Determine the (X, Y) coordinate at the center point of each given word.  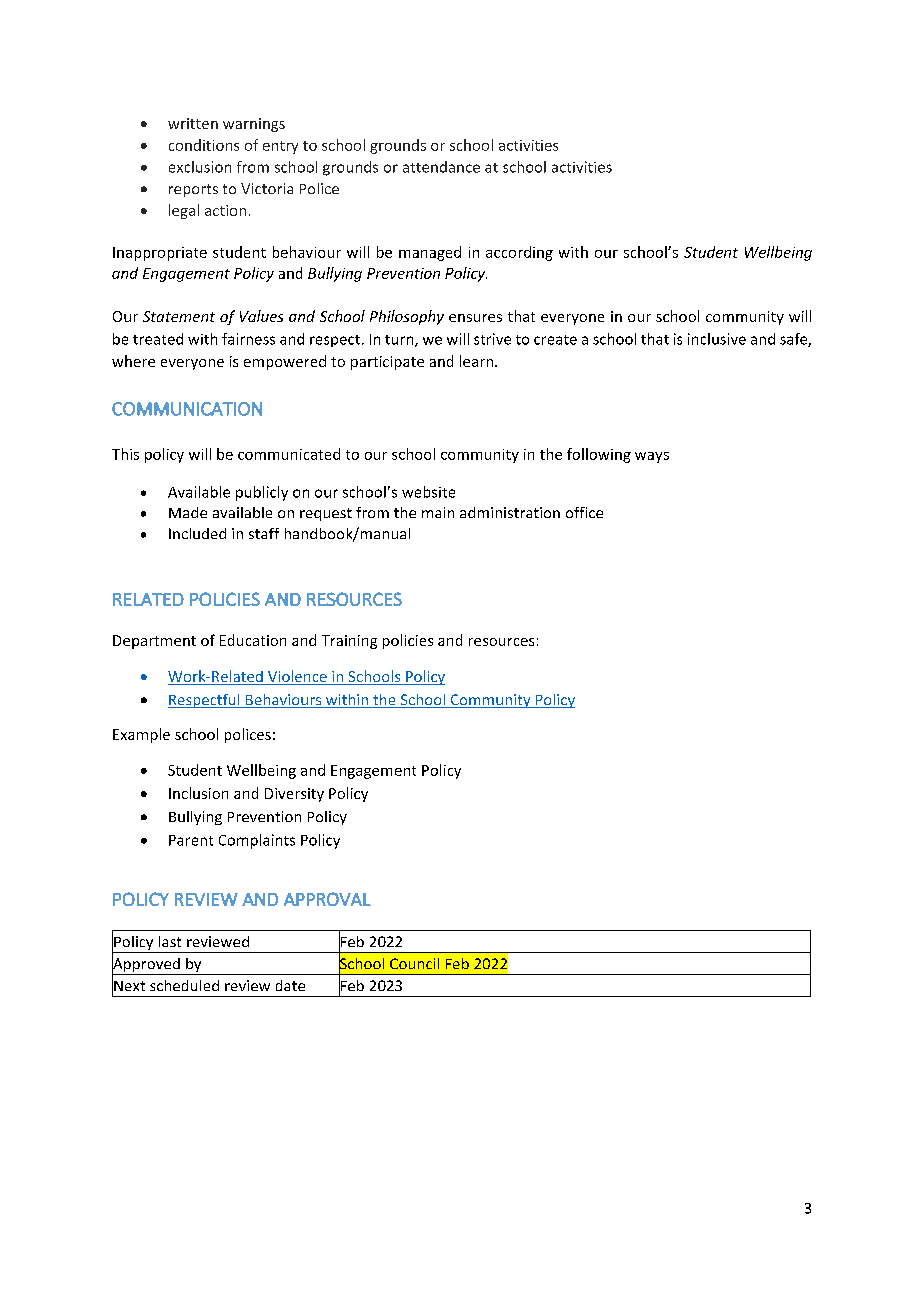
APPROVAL (327, 899)
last (170, 941)
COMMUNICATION (187, 409)
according (519, 253)
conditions (204, 145)
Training (349, 642)
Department (154, 642)
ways (652, 457)
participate (387, 363)
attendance (441, 167)
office (584, 512)
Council (414, 963)
